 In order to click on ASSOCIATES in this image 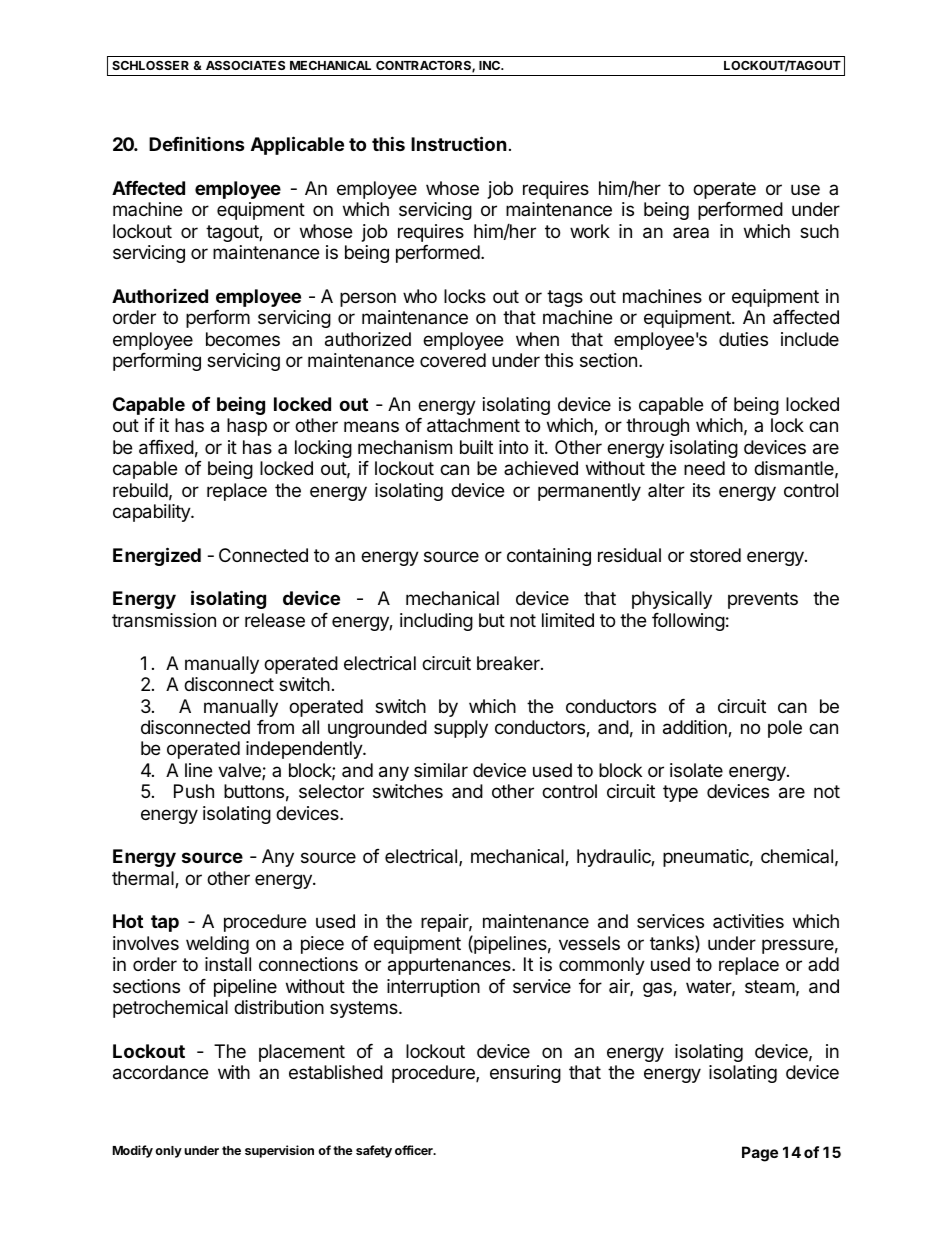, I will do `click(245, 65)`.
